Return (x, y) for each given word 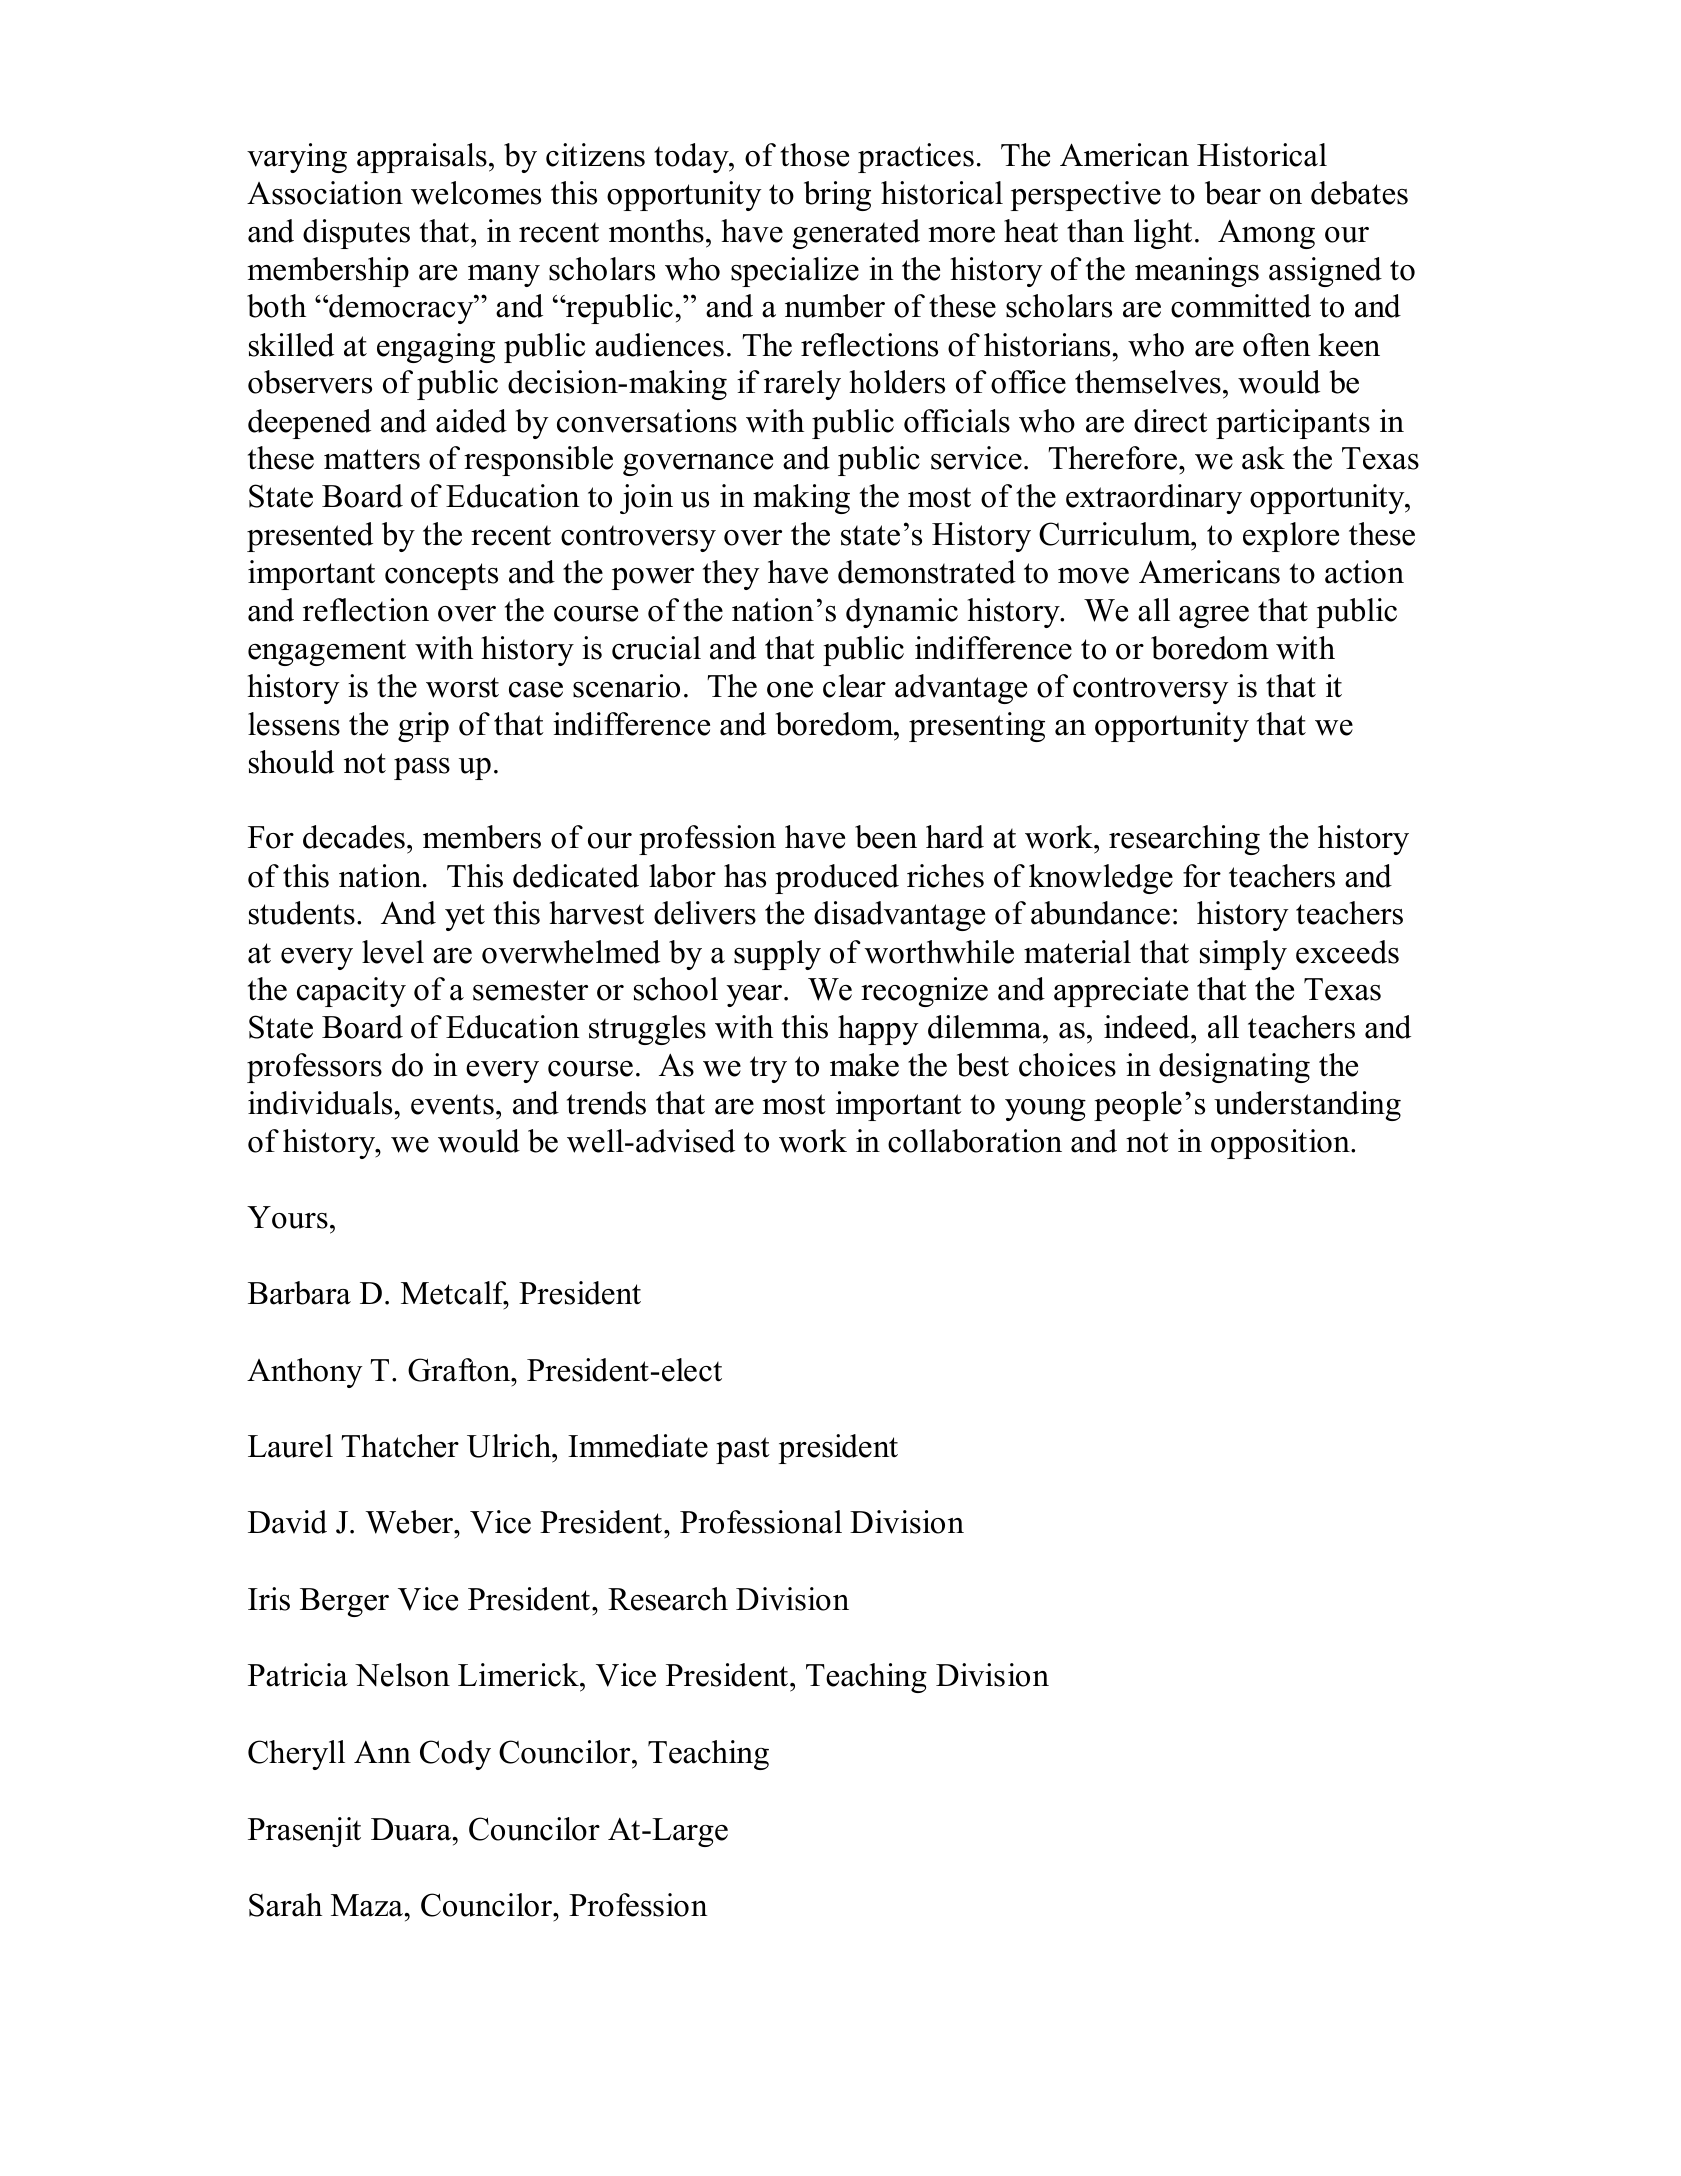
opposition (1281, 1144)
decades (354, 837)
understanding (1307, 1106)
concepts (441, 576)
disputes (356, 234)
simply (1243, 955)
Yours (287, 1217)
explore (1291, 537)
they (731, 575)
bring (837, 196)
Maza (367, 1905)
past (743, 1450)
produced (837, 879)
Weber (411, 1522)
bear (1233, 193)
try (768, 1069)
